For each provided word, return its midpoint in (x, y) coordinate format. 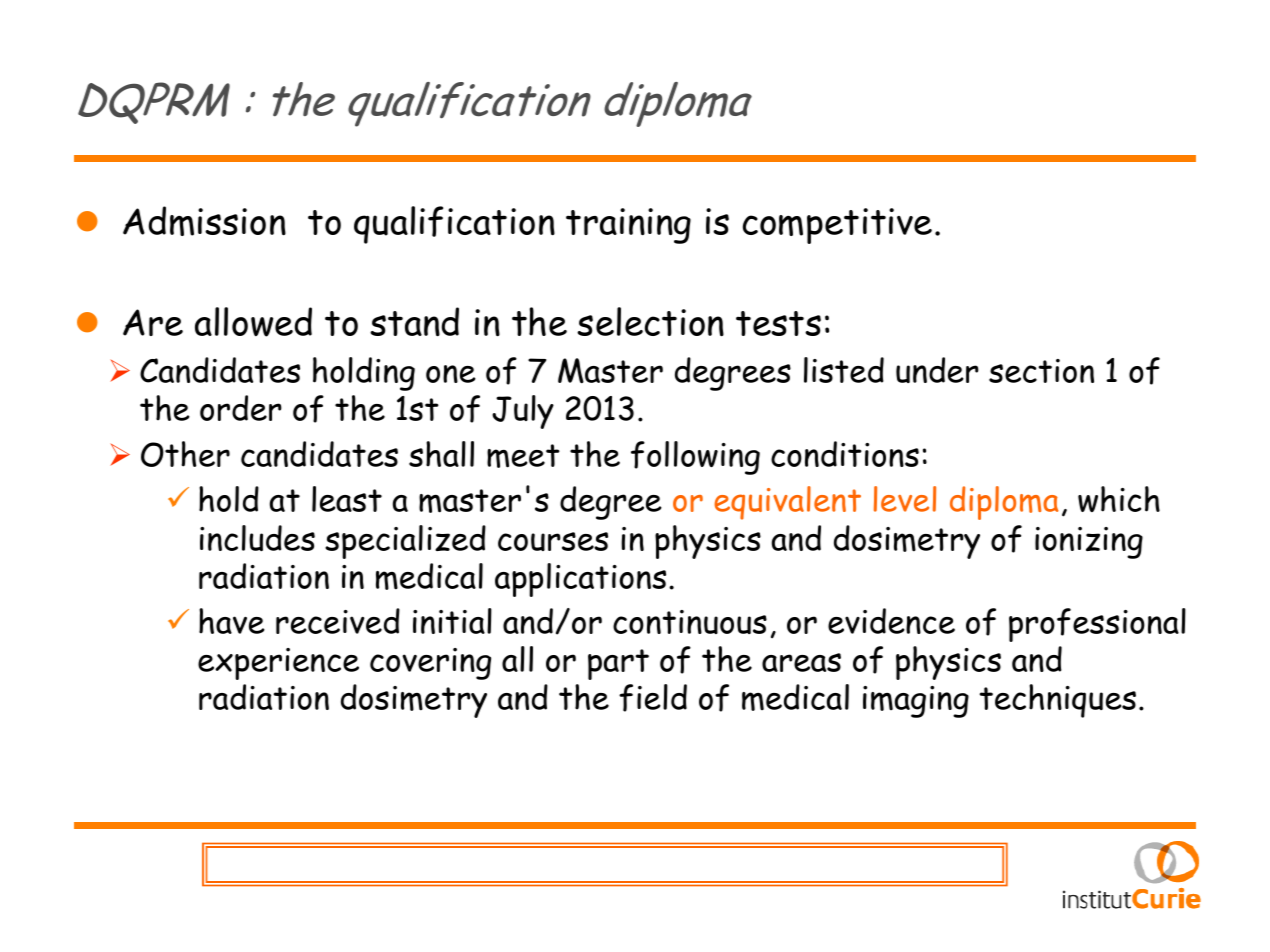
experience (278, 664)
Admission (204, 221)
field (653, 698)
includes (257, 538)
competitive (837, 226)
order (241, 408)
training (628, 226)
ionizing (1089, 543)
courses (553, 541)
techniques (1057, 701)
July (523, 412)
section (1041, 371)
